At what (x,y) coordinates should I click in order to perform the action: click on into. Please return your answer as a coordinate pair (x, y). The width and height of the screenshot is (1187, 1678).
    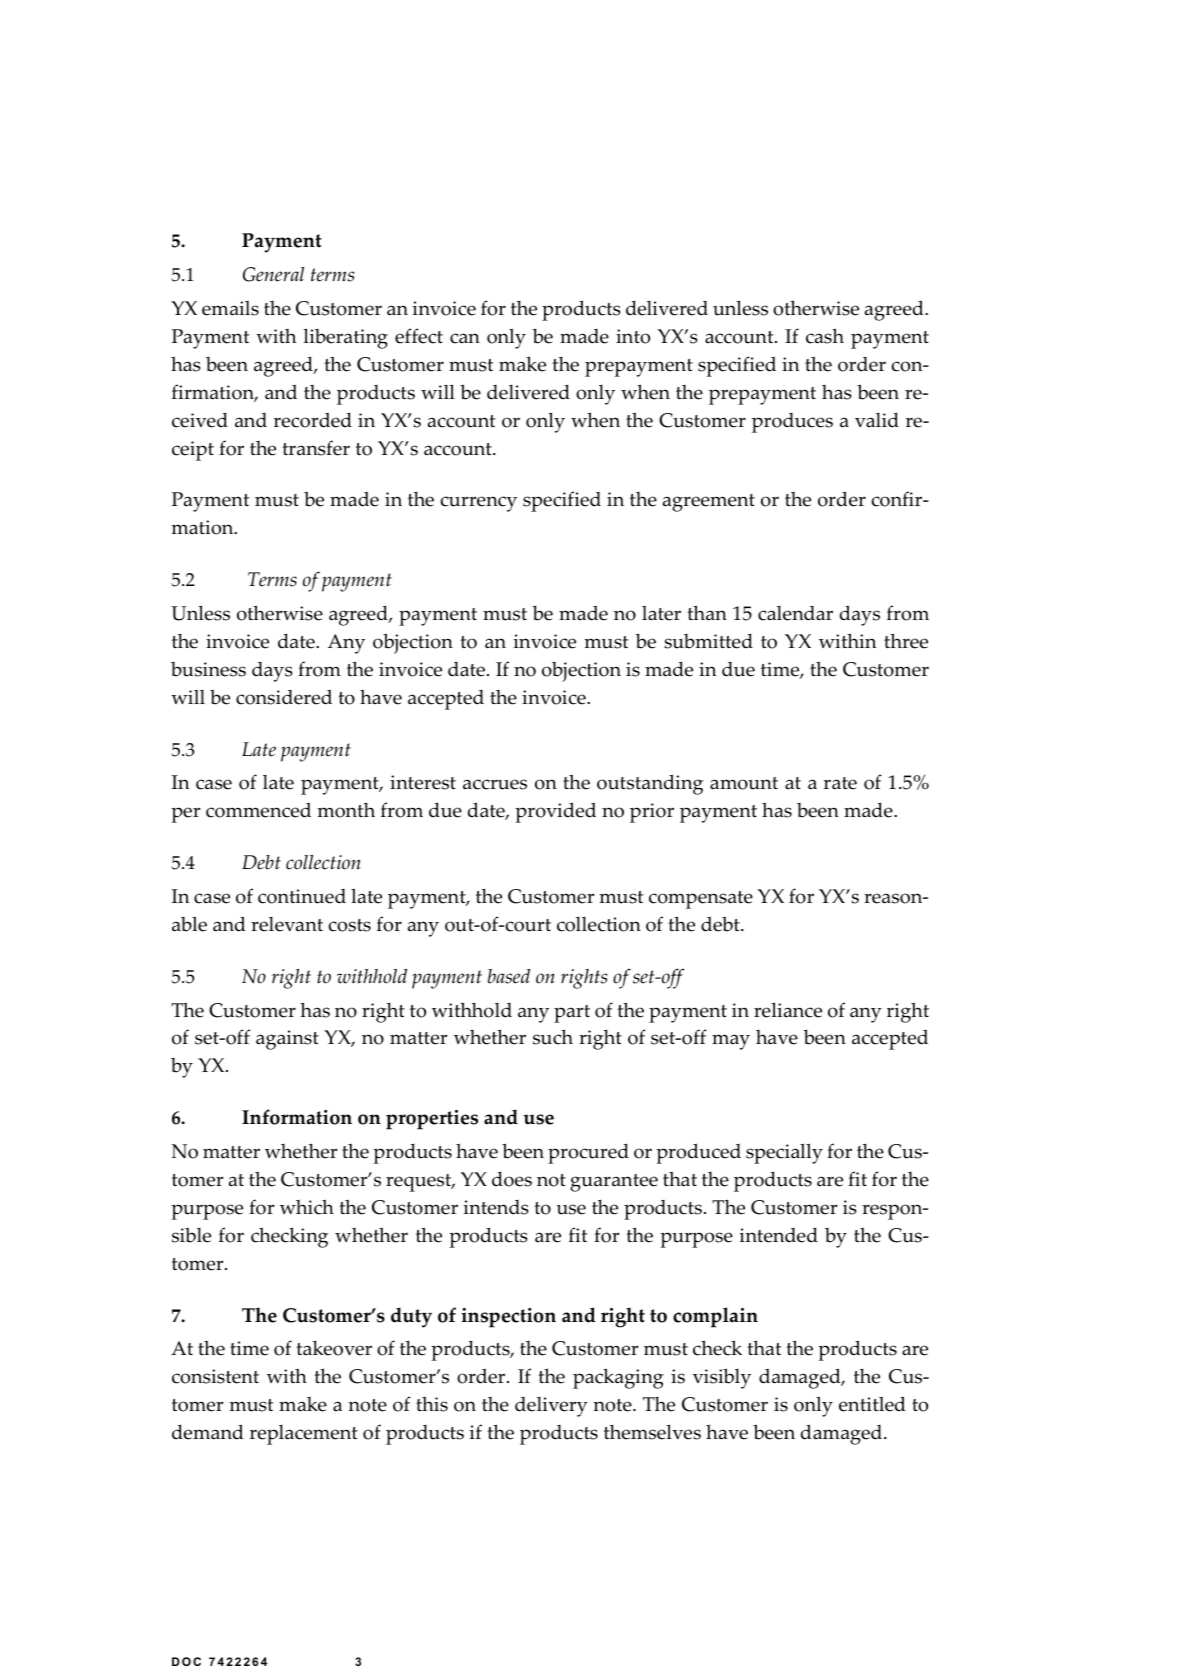
    Looking at the image, I should click on (633, 336).
